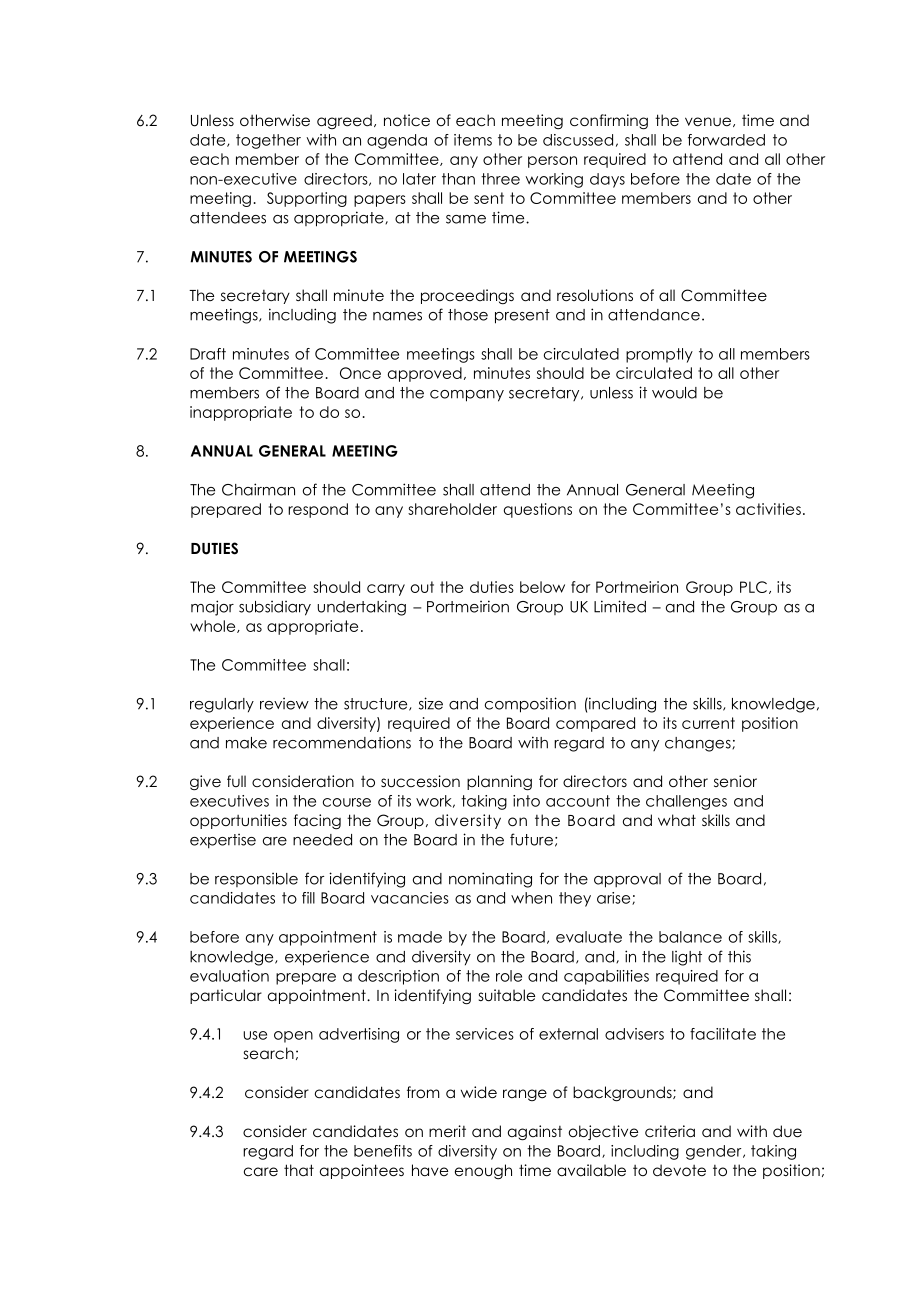 The image size is (924, 1308). What do you see at coordinates (261, 1172) in the screenshot?
I see `care` at bounding box center [261, 1172].
